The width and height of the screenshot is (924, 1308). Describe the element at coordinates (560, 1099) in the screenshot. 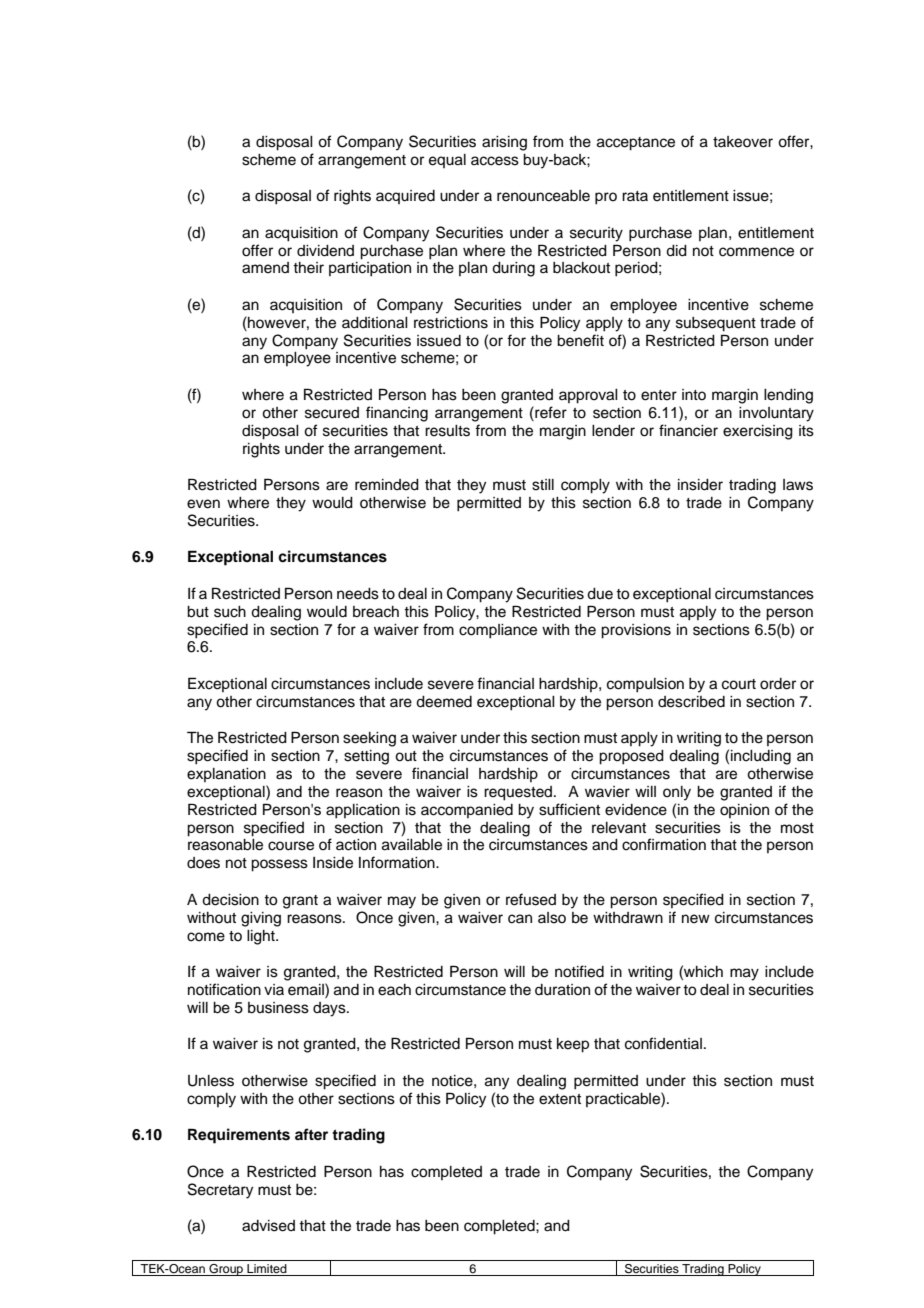

I see `extent` at that location.
